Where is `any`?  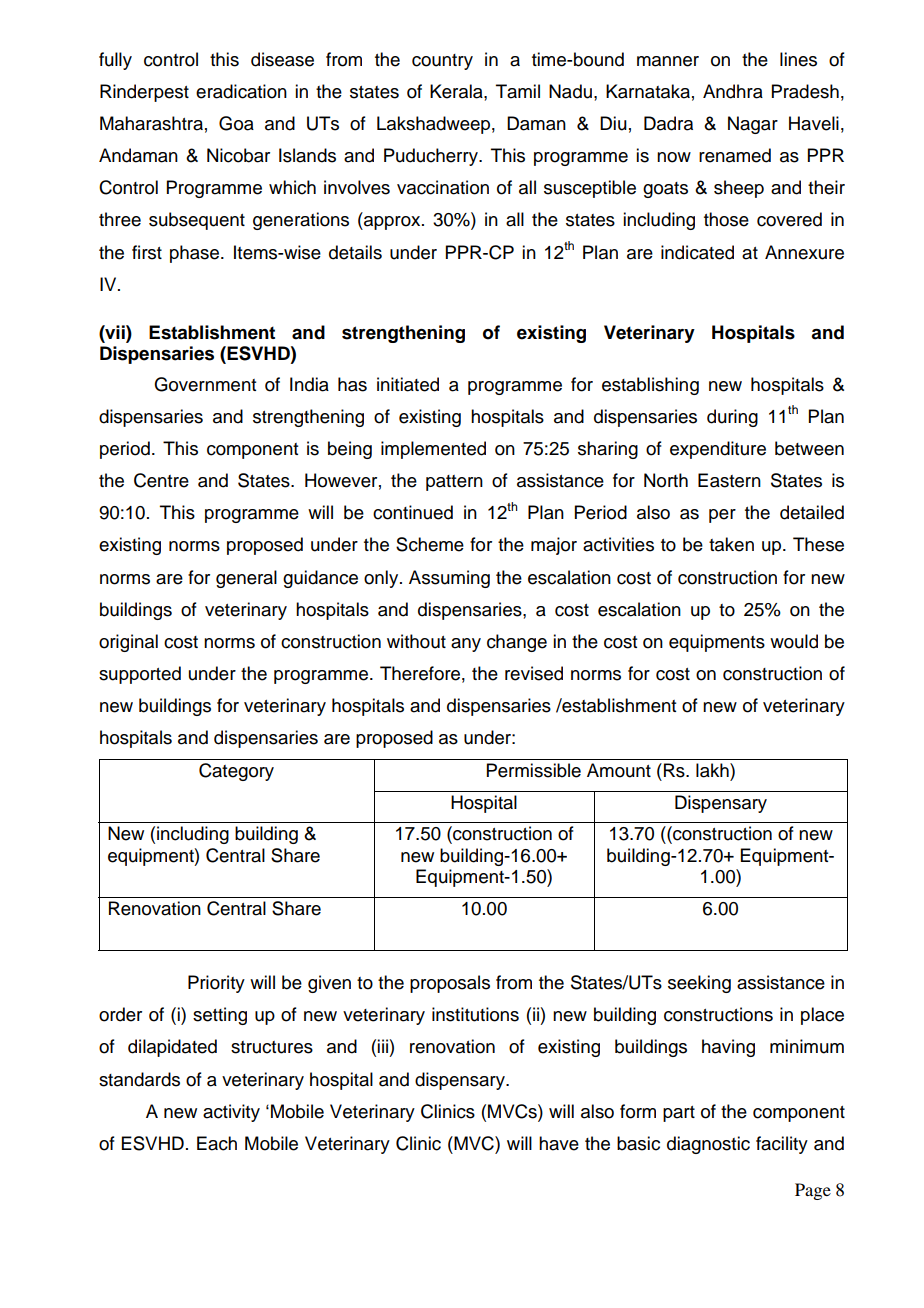
any is located at coordinates (466, 645).
